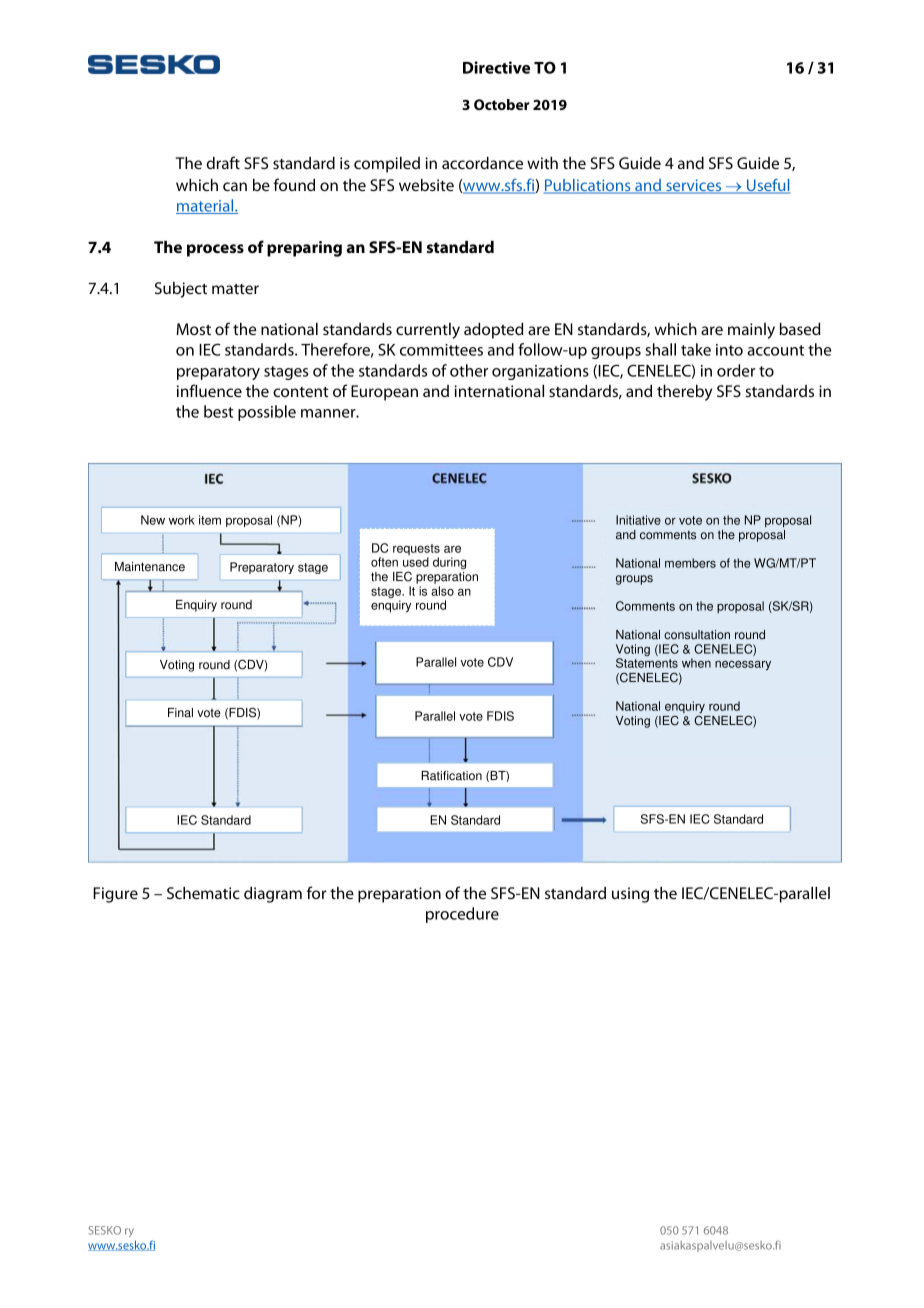  Describe the element at coordinates (441, 350) in the screenshot. I see `committees` at that location.
